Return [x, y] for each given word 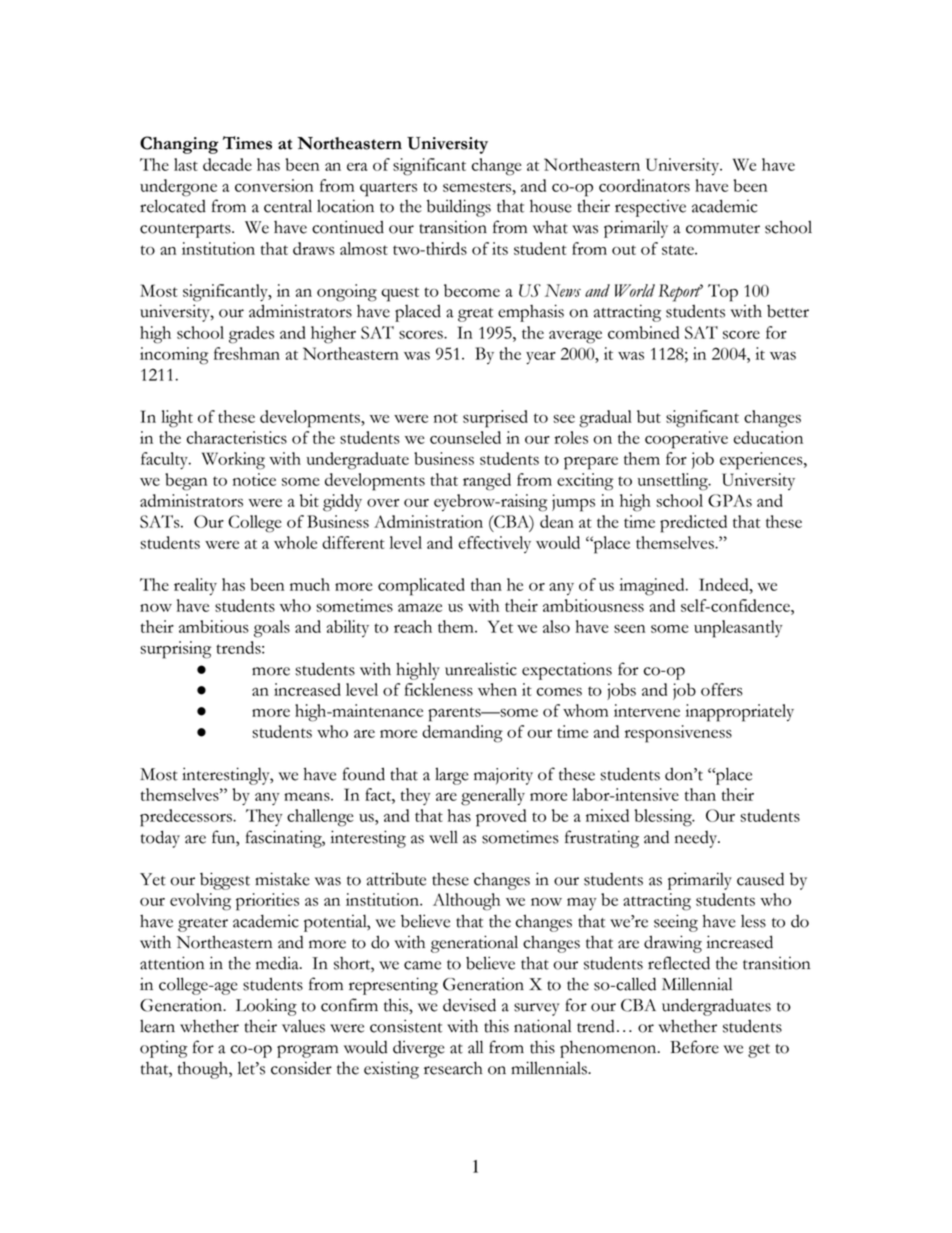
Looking [266, 1007]
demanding [462, 734]
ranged [487, 482]
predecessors [187, 818]
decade [227, 164]
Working [233, 461]
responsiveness [678, 734]
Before [694, 1047]
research [453, 1068]
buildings [459, 208]
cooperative [686, 440]
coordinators [644, 185]
